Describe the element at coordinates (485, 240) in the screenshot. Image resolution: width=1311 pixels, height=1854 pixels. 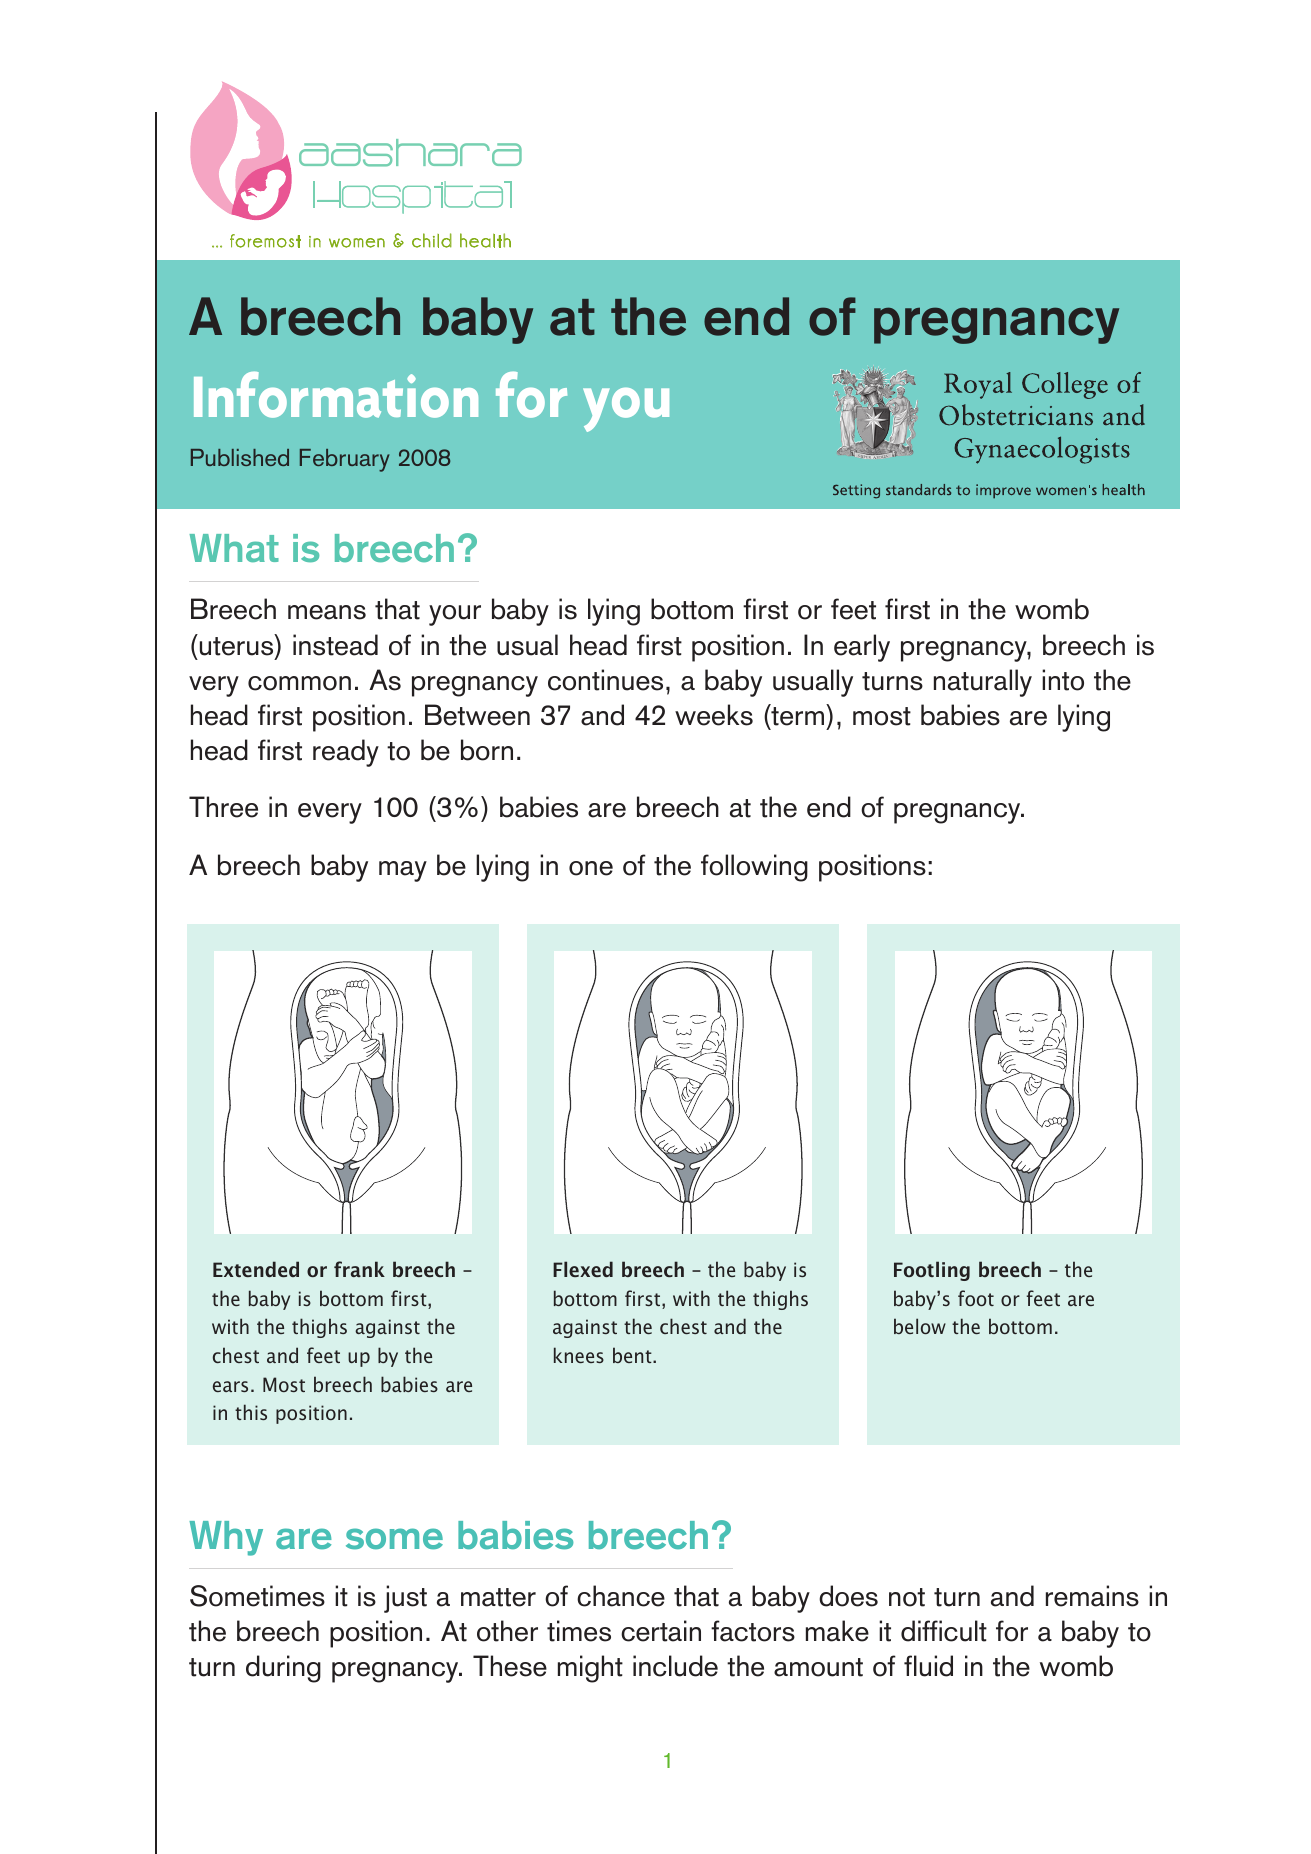
I see `health` at that location.
